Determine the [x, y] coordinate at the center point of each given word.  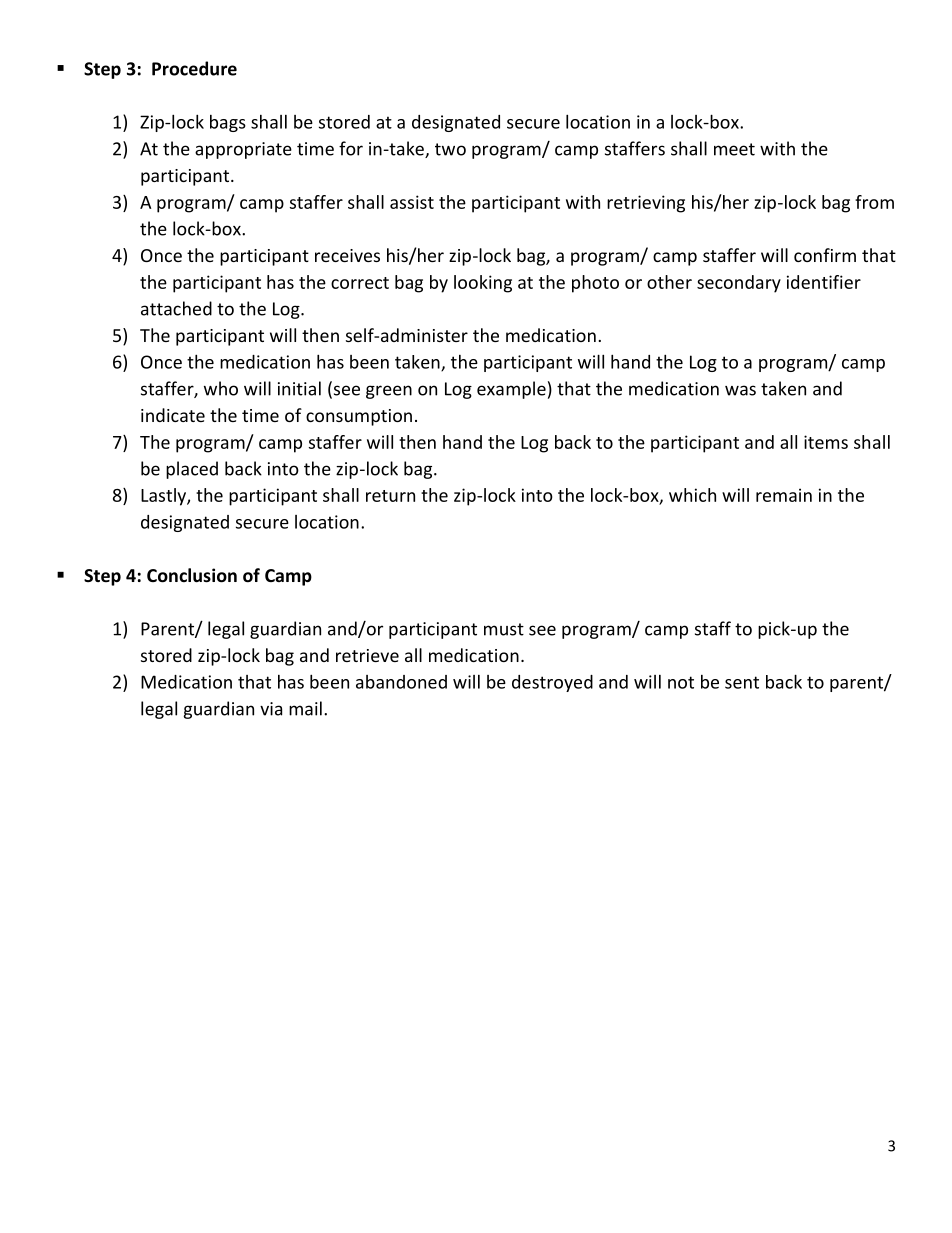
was [740, 390]
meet [734, 149]
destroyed [552, 683]
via [271, 709]
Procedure [194, 68]
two [450, 149]
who [221, 388]
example [511, 390]
